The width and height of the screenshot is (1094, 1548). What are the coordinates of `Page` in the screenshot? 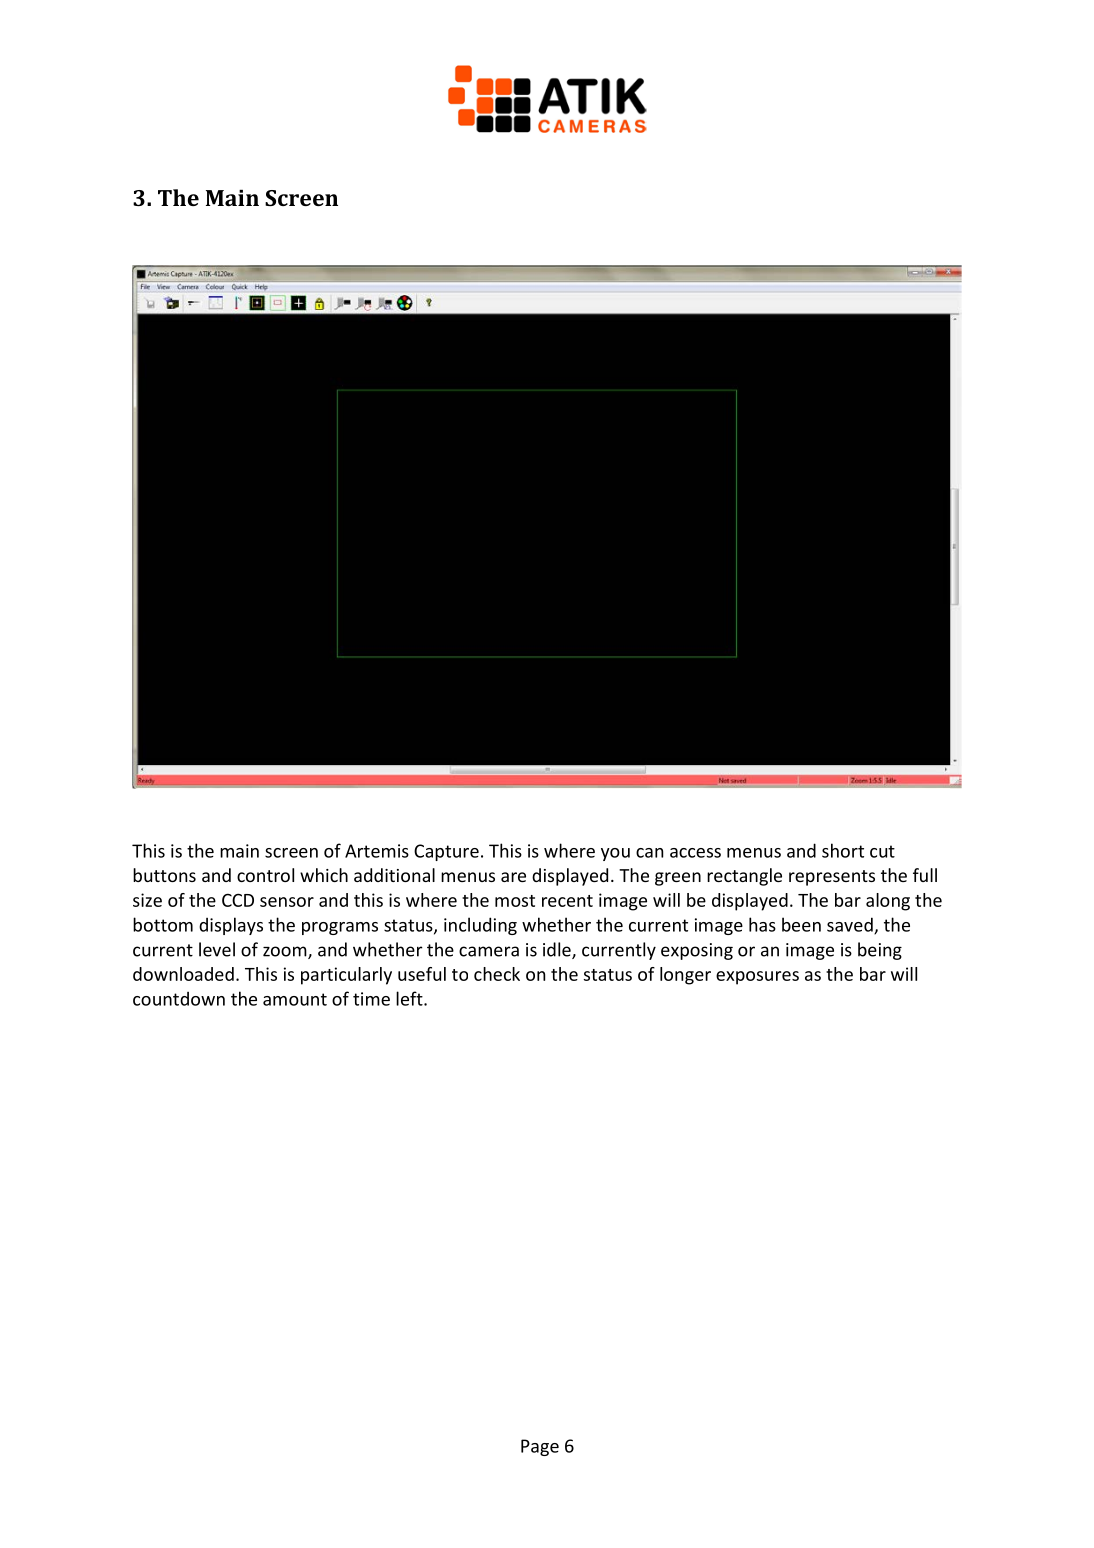 It's located at (540, 1447).
